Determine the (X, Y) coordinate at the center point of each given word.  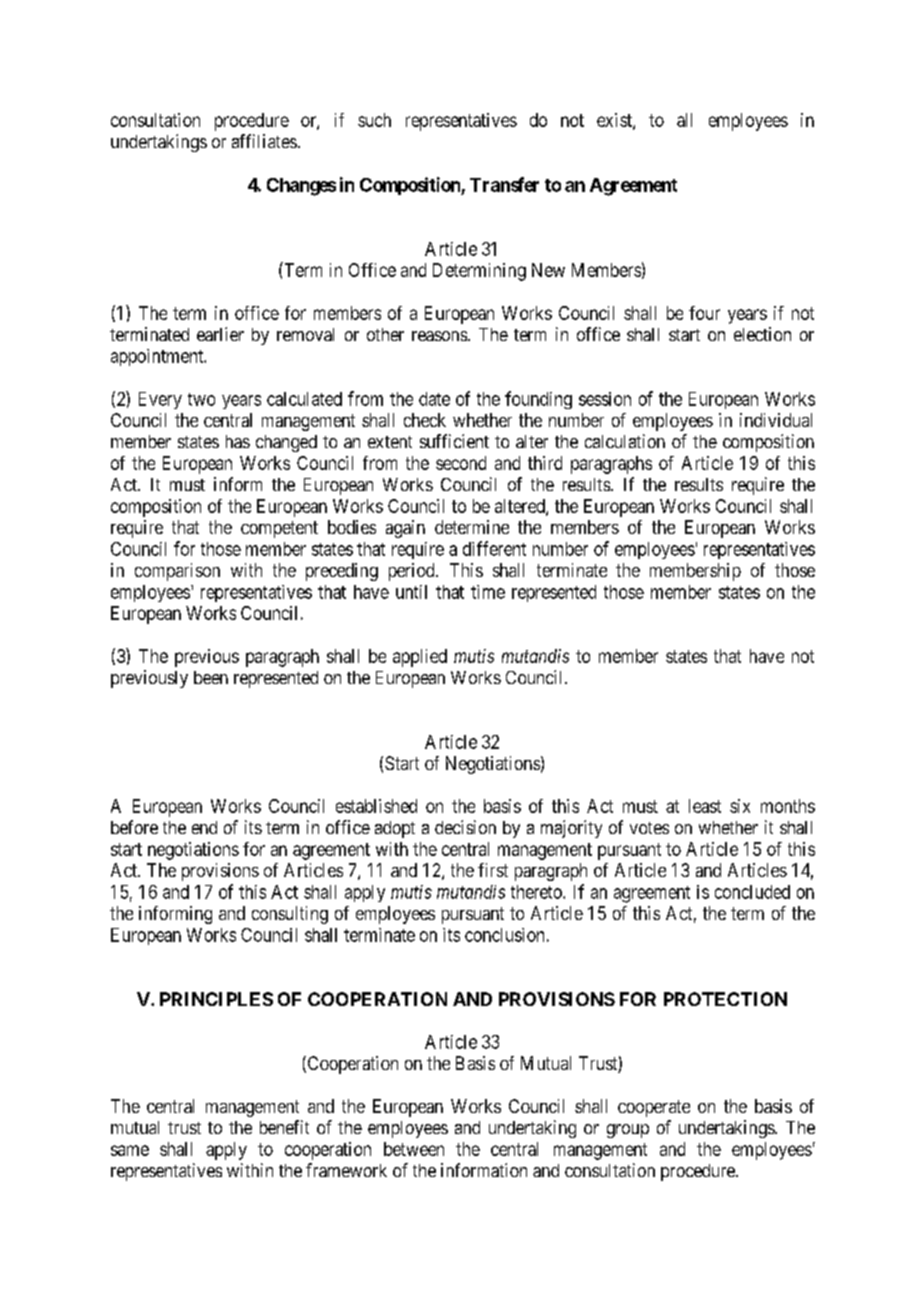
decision (465, 827)
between (414, 1149)
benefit (284, 1127)
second (461, 463)
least (705, 806)
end (204, 827)
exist (615, 121)
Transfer (504, 184)
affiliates (264, 141)
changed (286, 443)
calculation (625, 441)
